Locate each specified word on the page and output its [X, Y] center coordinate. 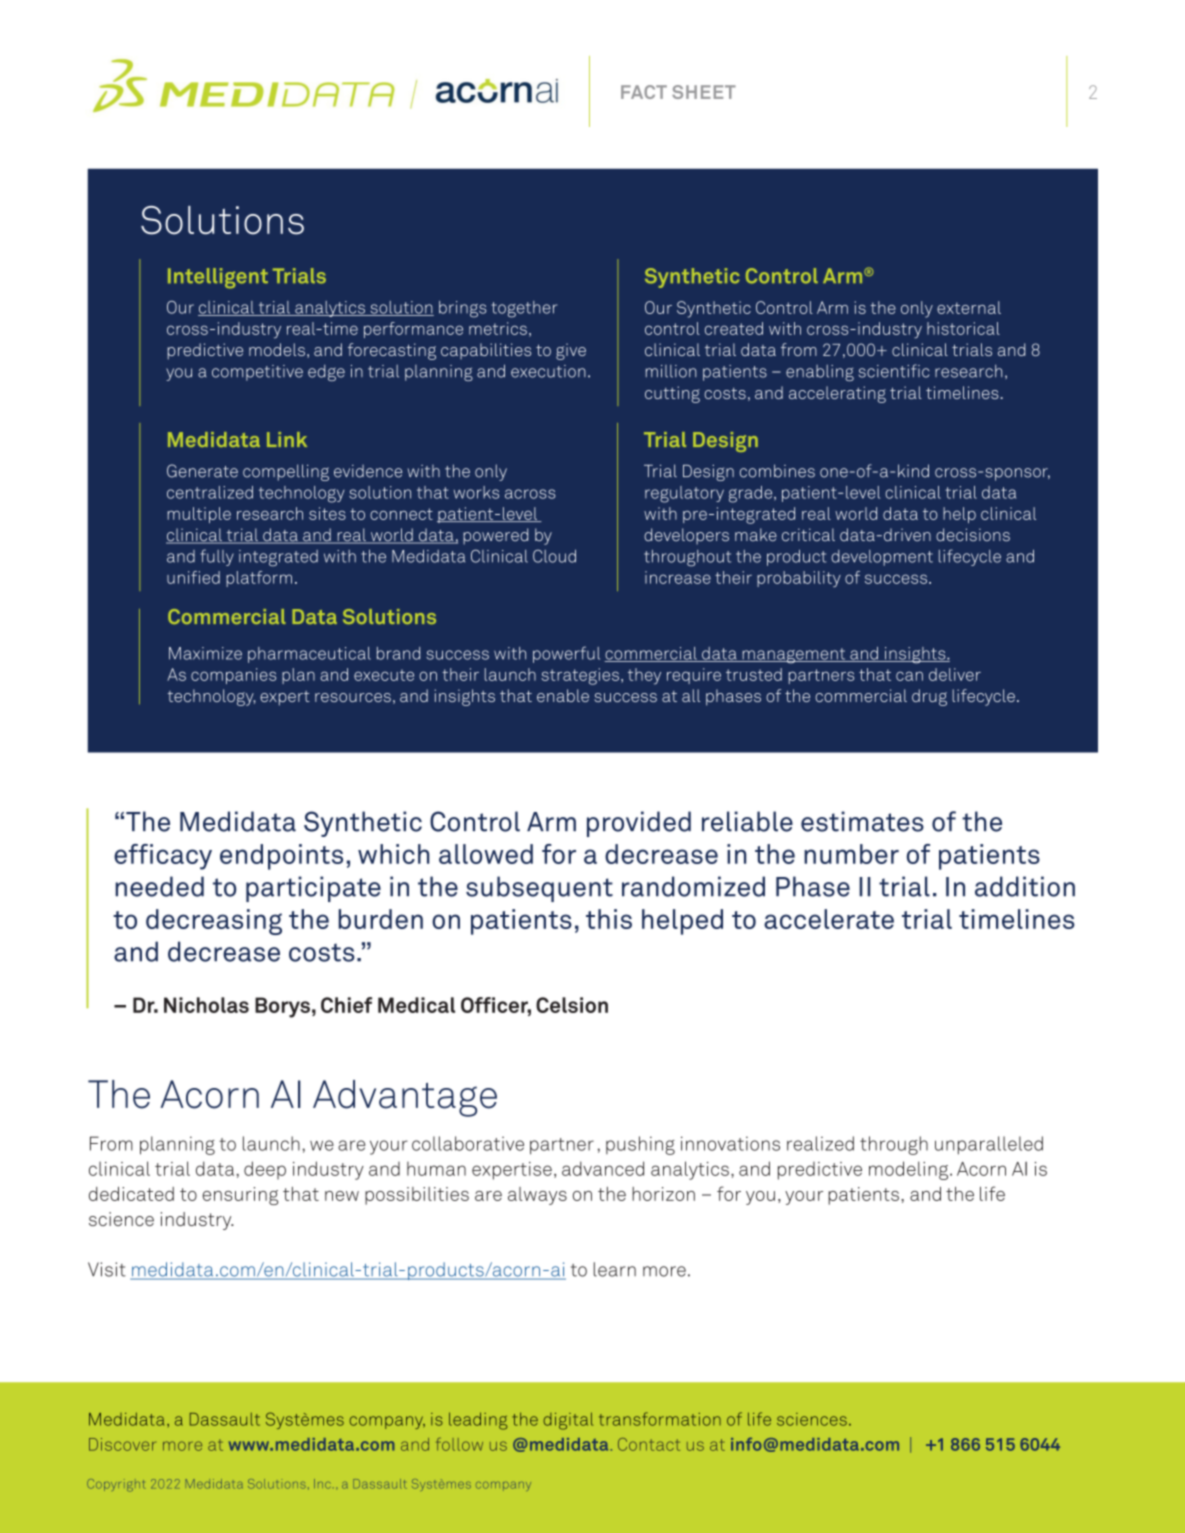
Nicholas [206, 1005]
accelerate [829, 919]
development [882, 558]
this [609, 919]
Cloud [554, 556]
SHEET [704, 92]
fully [217, 557]
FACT [644, 92]
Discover [122, 1444]
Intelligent [218, 278]
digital [568, 1421]
